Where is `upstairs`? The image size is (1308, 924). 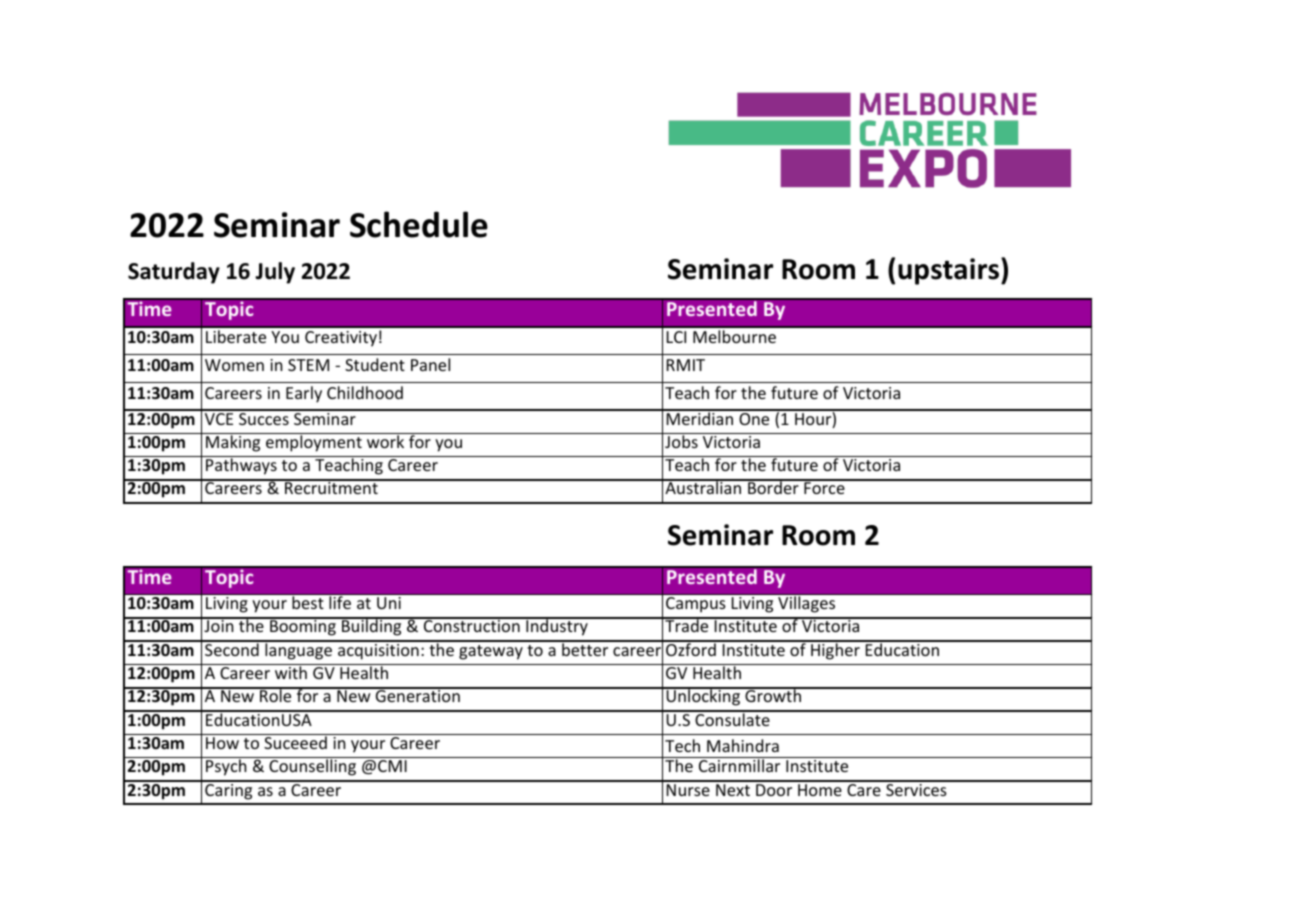 upstairs is located at coordinates (950, 271).
